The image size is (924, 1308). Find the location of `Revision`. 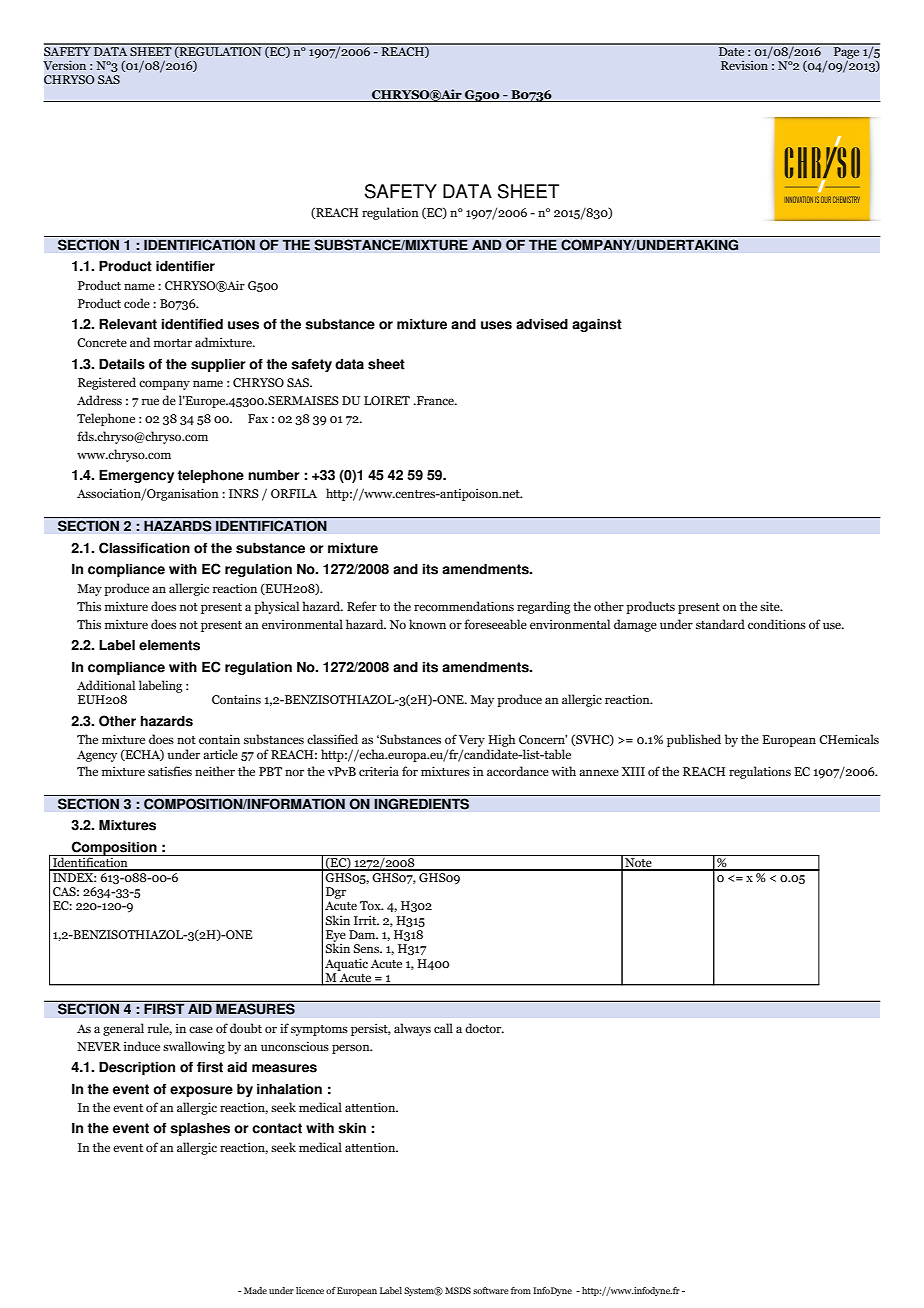

Revision is located at coordinates (745, 64).
